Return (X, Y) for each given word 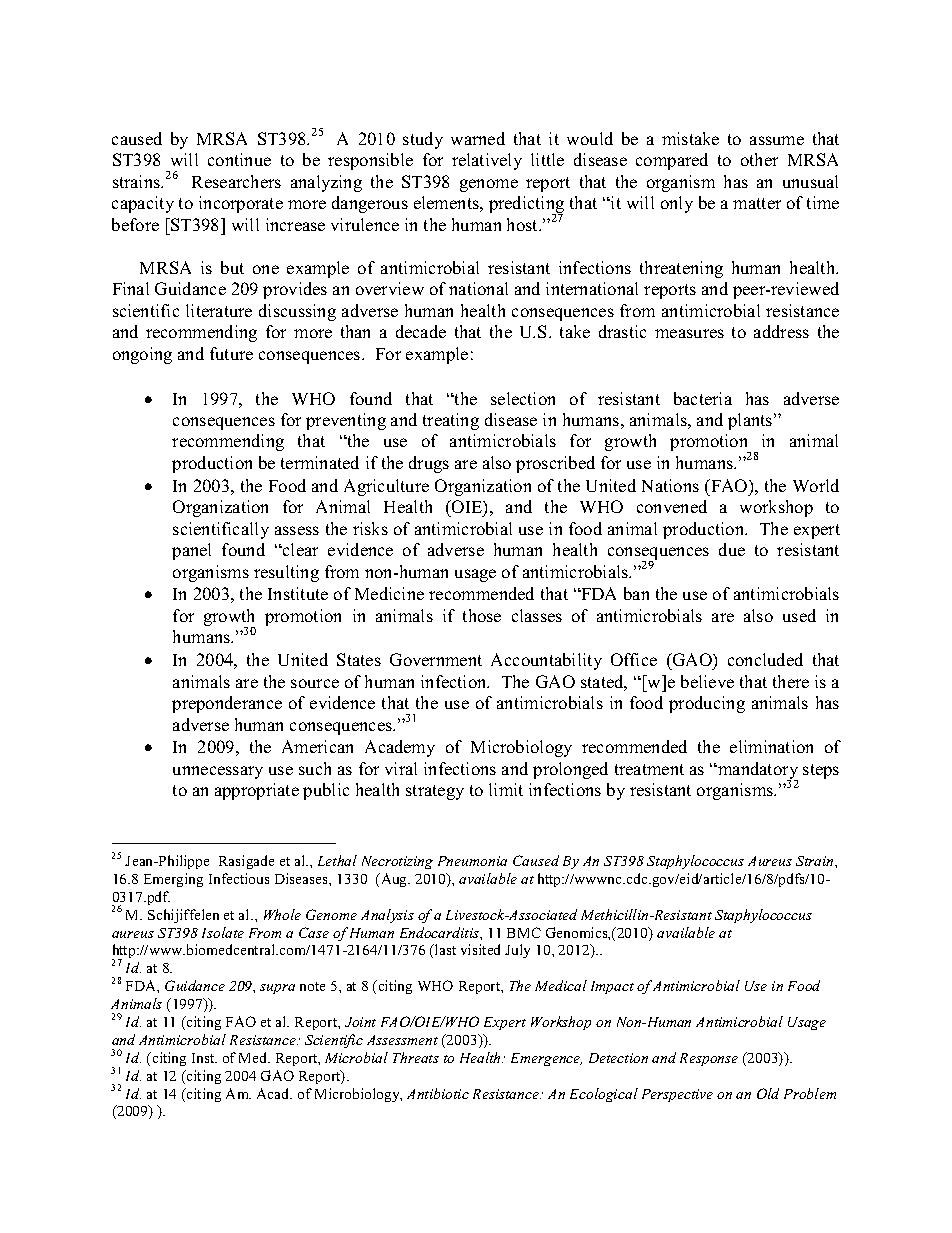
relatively (487, 161)
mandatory (757, 772)
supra (277, 989)
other (759, 159)
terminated (320, 462)
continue (239, 159)
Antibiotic (438, 1093)
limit (506, 789)
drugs (429, 464)
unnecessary (218, 772)
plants (751, 421)
